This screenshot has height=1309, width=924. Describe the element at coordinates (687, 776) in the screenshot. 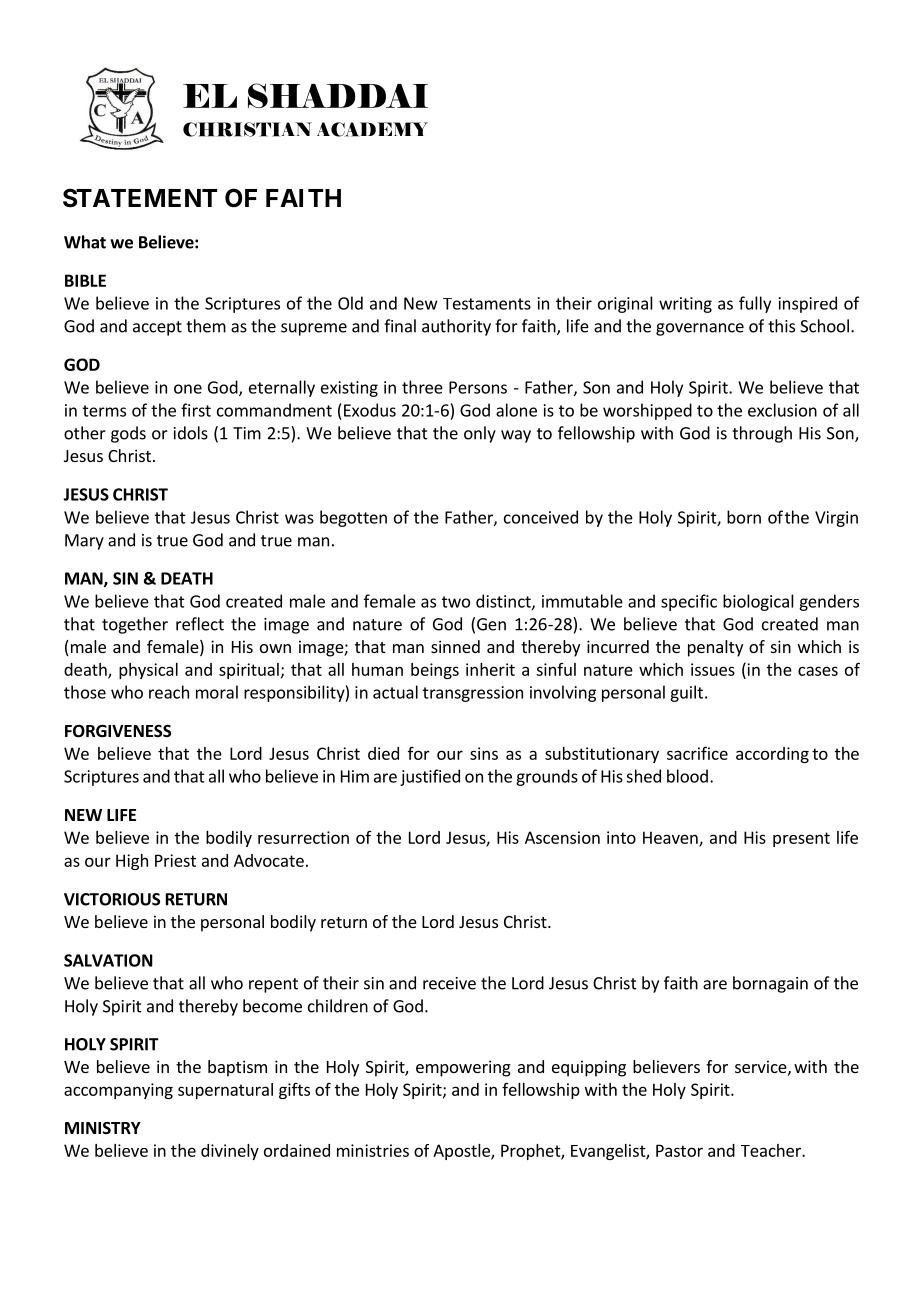

I see `blood` at that location.
